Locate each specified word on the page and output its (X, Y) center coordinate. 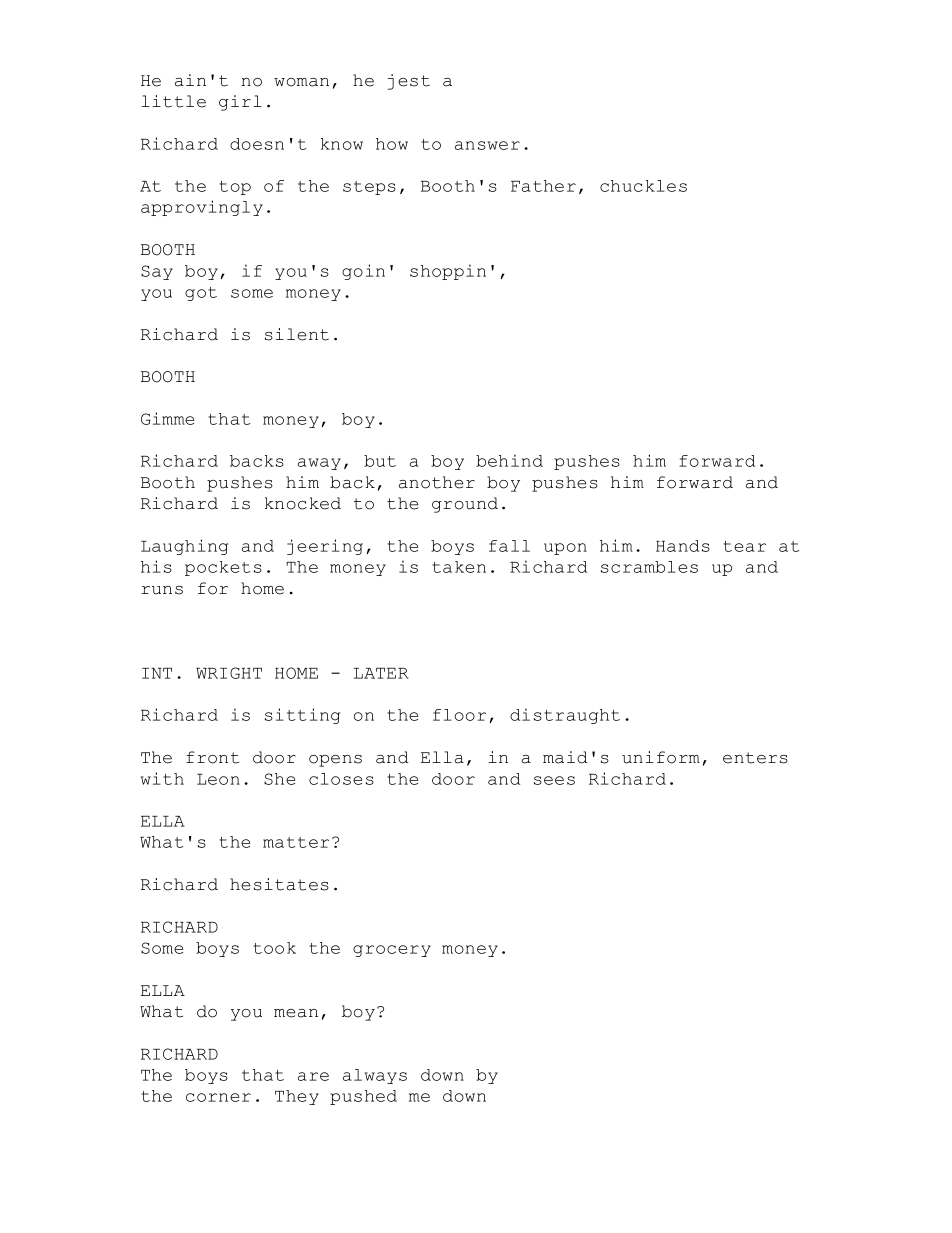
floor (459, 715)
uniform (661, 757)
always (375, 1076)
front (212, 757)
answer (487, 145)
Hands (683, 546)
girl (240, 103)
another (437, 482)
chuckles (643, 186)
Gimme (167, 418)
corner (218, 1097)
